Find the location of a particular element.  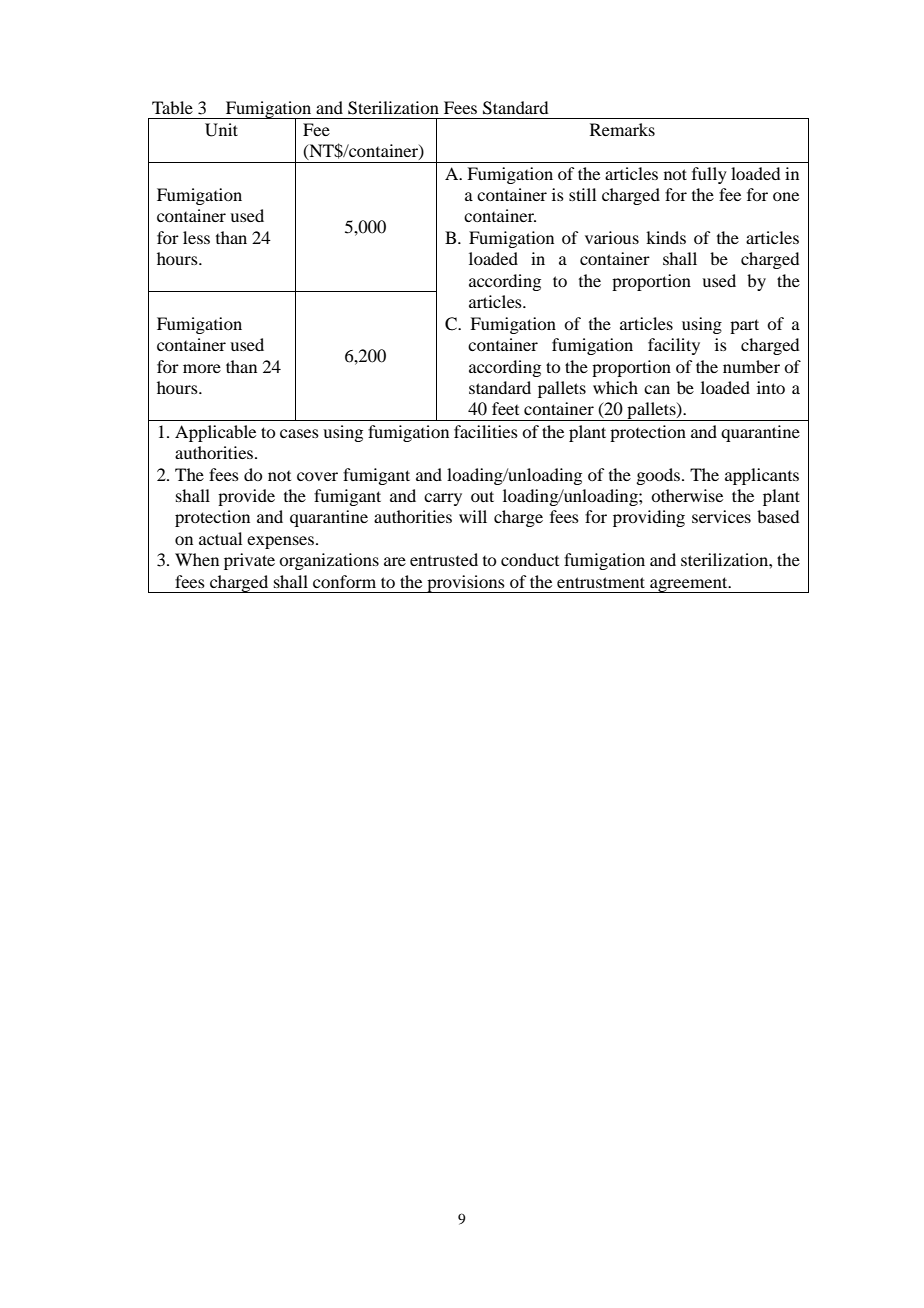

Remarks is located at coordinates (622, 129).
